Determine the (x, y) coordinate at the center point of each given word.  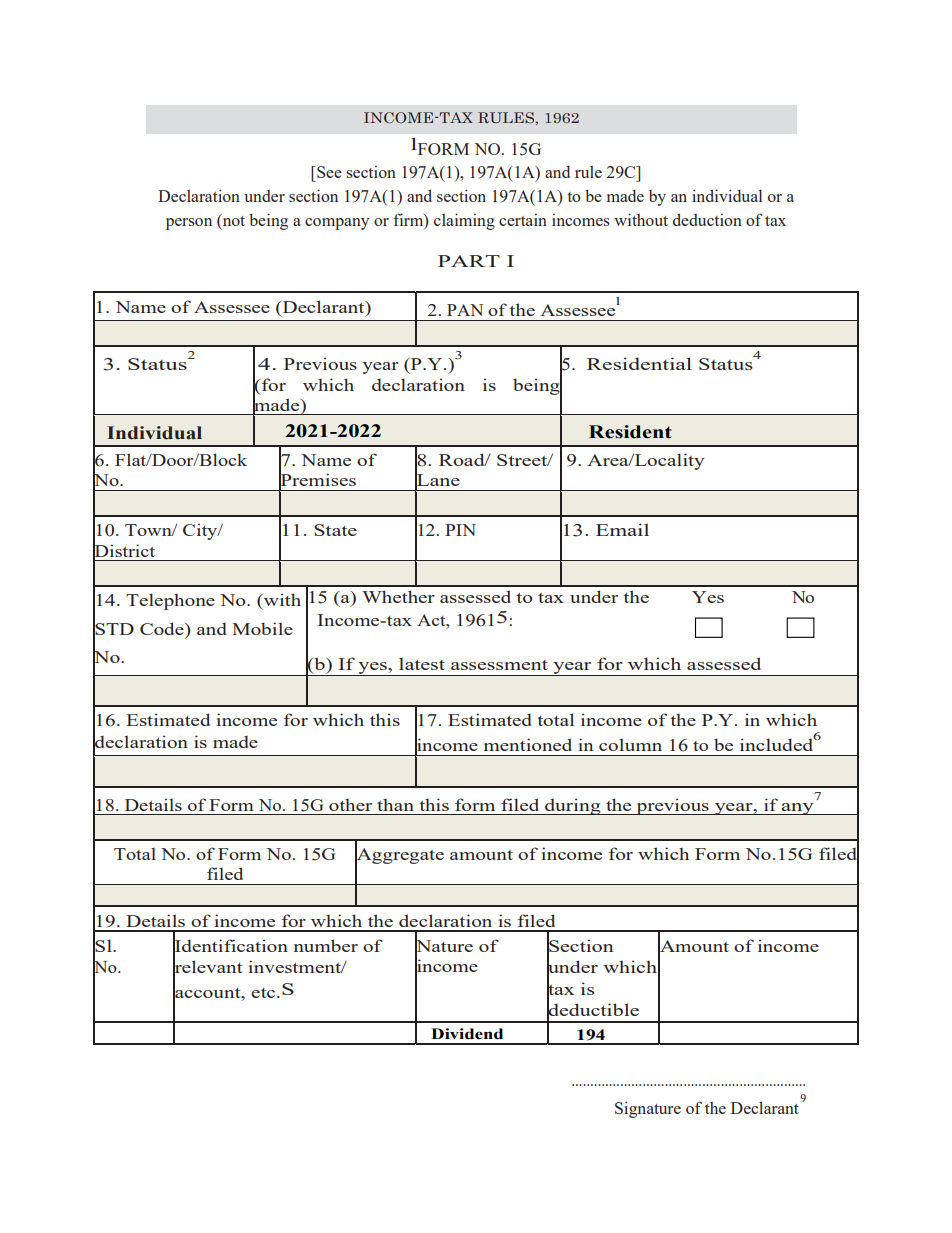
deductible (593, 1010)
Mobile (262, 628)
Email (622, 529)
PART (469, 261)
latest (422, 663)
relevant (208, 967)
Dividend (467, 1034)
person (189, 224)
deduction (707, 219)
